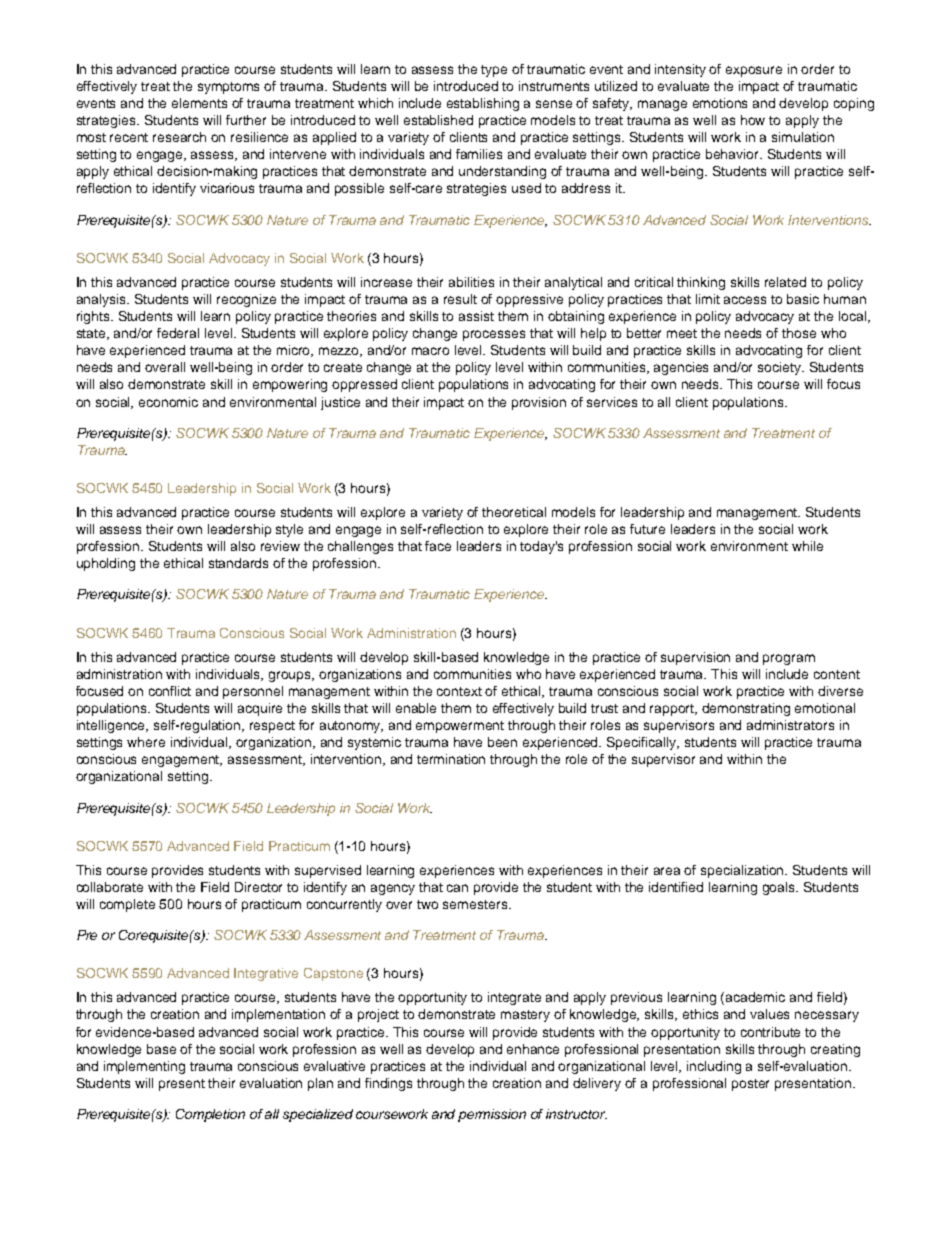 The height and width of the page is (1233, 952). Describe the element at coordinates (199, 103) in the page. I see `elements` at that location.
